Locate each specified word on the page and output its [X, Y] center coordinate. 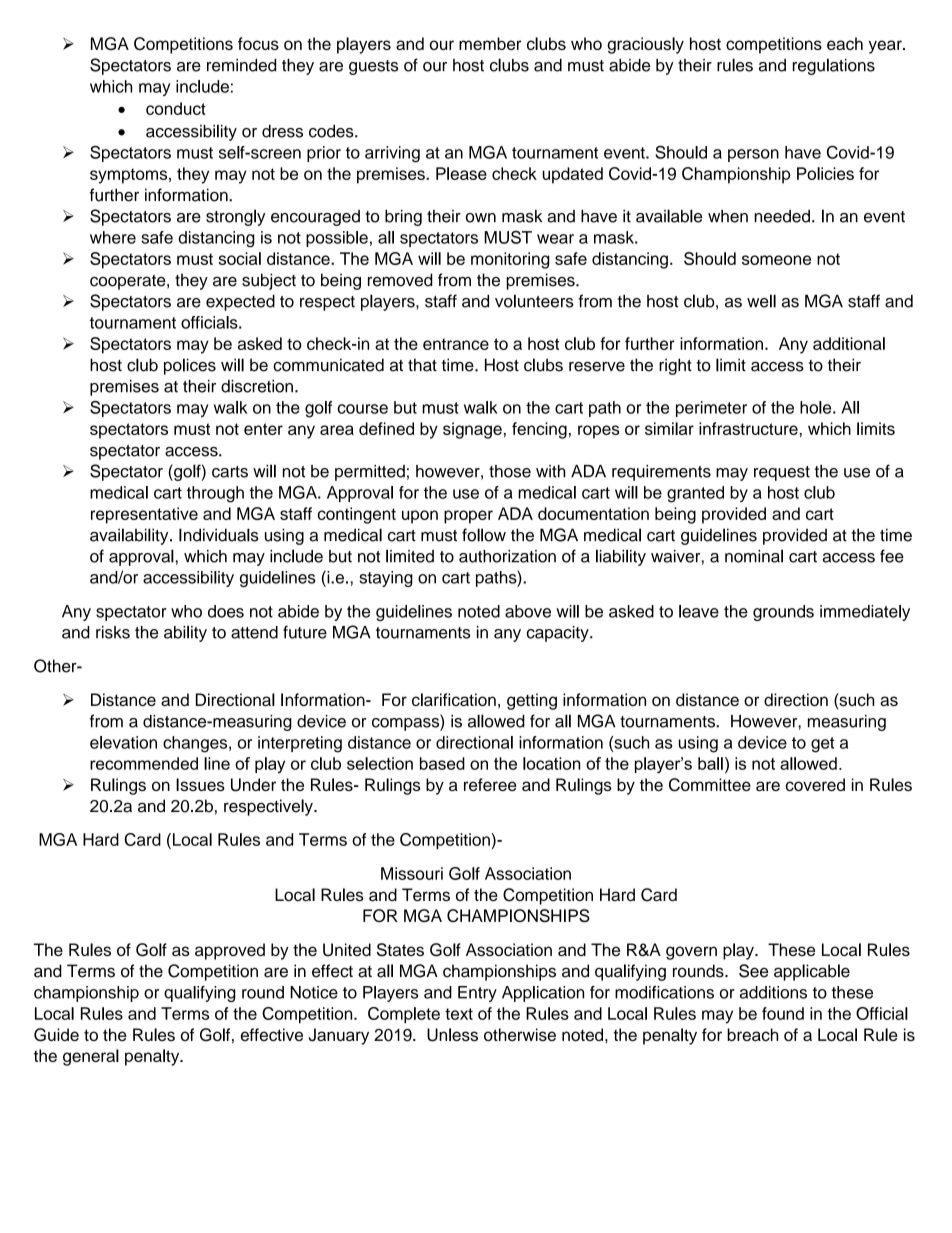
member [490, 43]
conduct [176, 108]
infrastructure [749, 428]
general [91, 1057]
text [459, 1014]
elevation [123, 742]
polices [190, 366]
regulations [834, 66]
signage [472, 430]
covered [815, 784]
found [783, 1013]
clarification [454, 699]
